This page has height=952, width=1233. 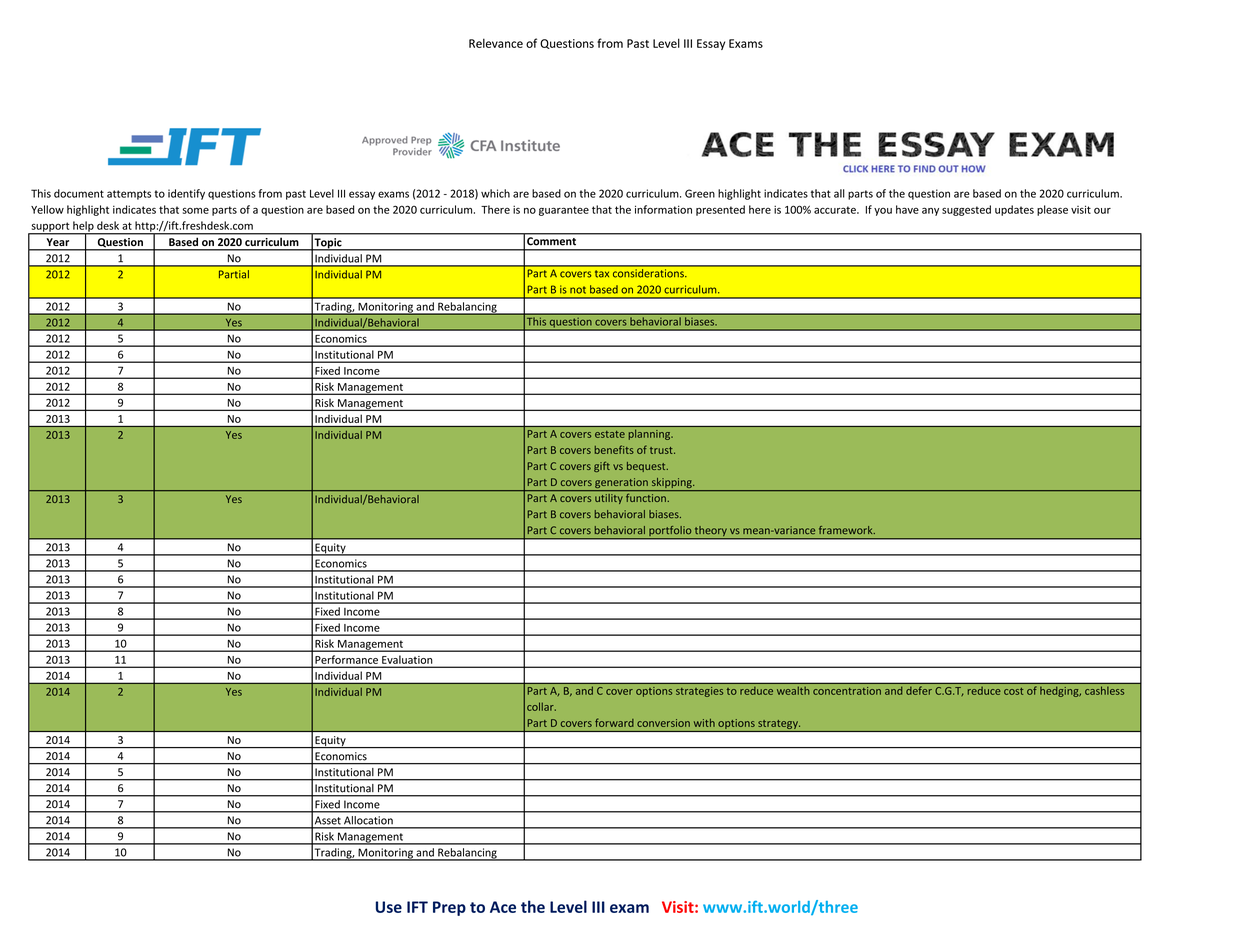 What do you see at coordinates (966, 210) in the page?
I see `suggested` at bounding box center [966, 210].
